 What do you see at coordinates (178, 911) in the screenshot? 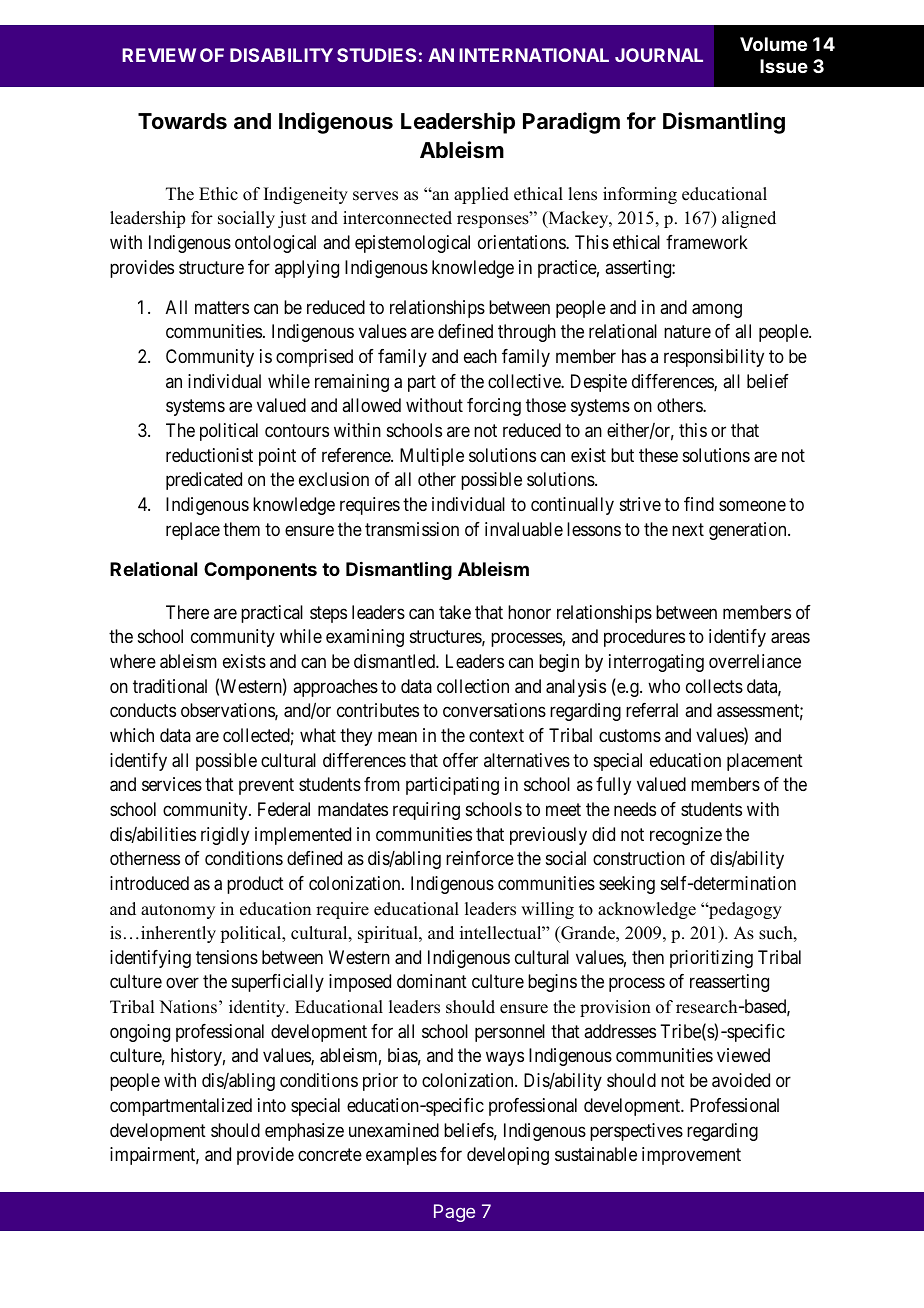
I see `autonomy` at bounding box center [178, 911].
